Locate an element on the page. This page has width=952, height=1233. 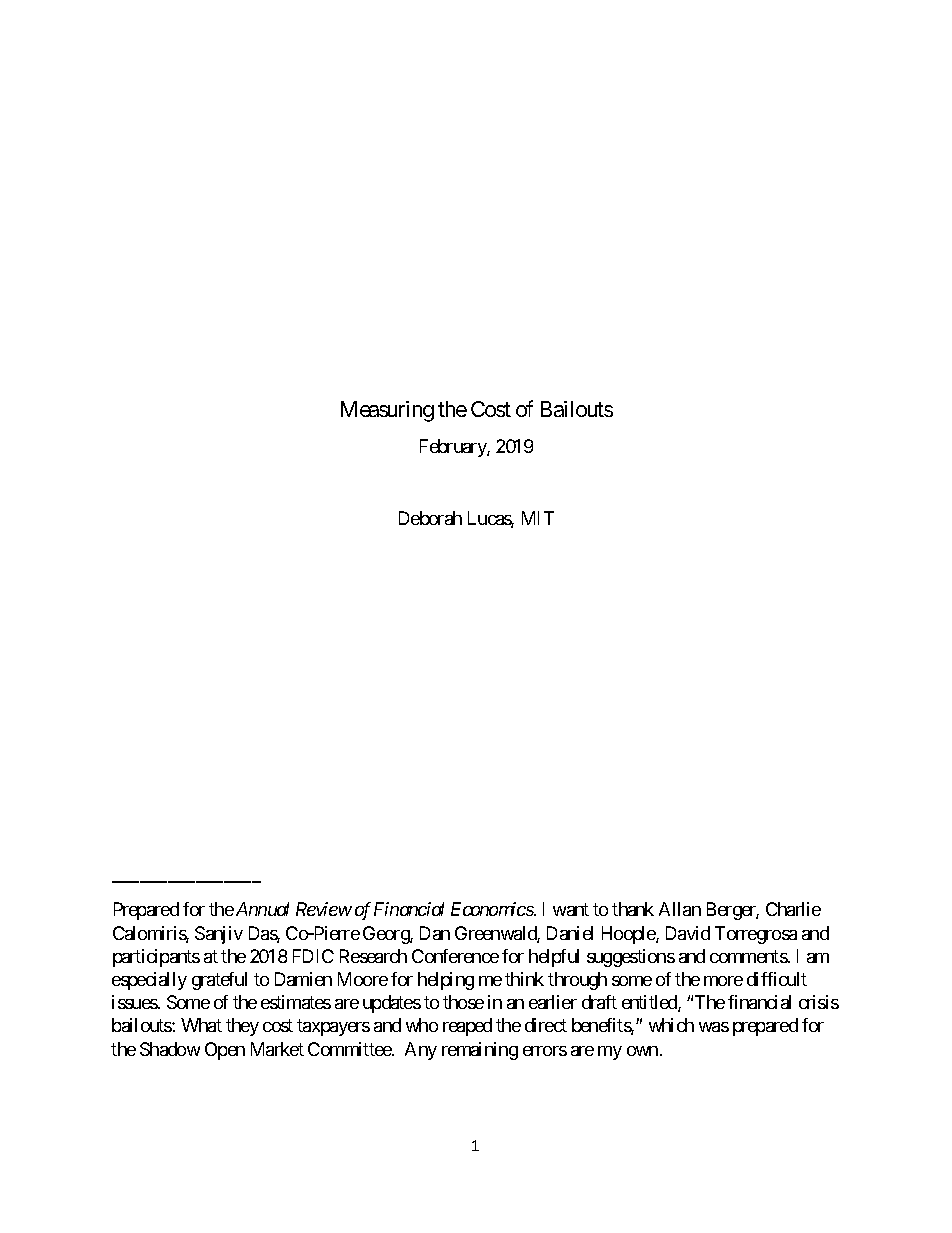
Allan is located at coordinates (680, 909).
